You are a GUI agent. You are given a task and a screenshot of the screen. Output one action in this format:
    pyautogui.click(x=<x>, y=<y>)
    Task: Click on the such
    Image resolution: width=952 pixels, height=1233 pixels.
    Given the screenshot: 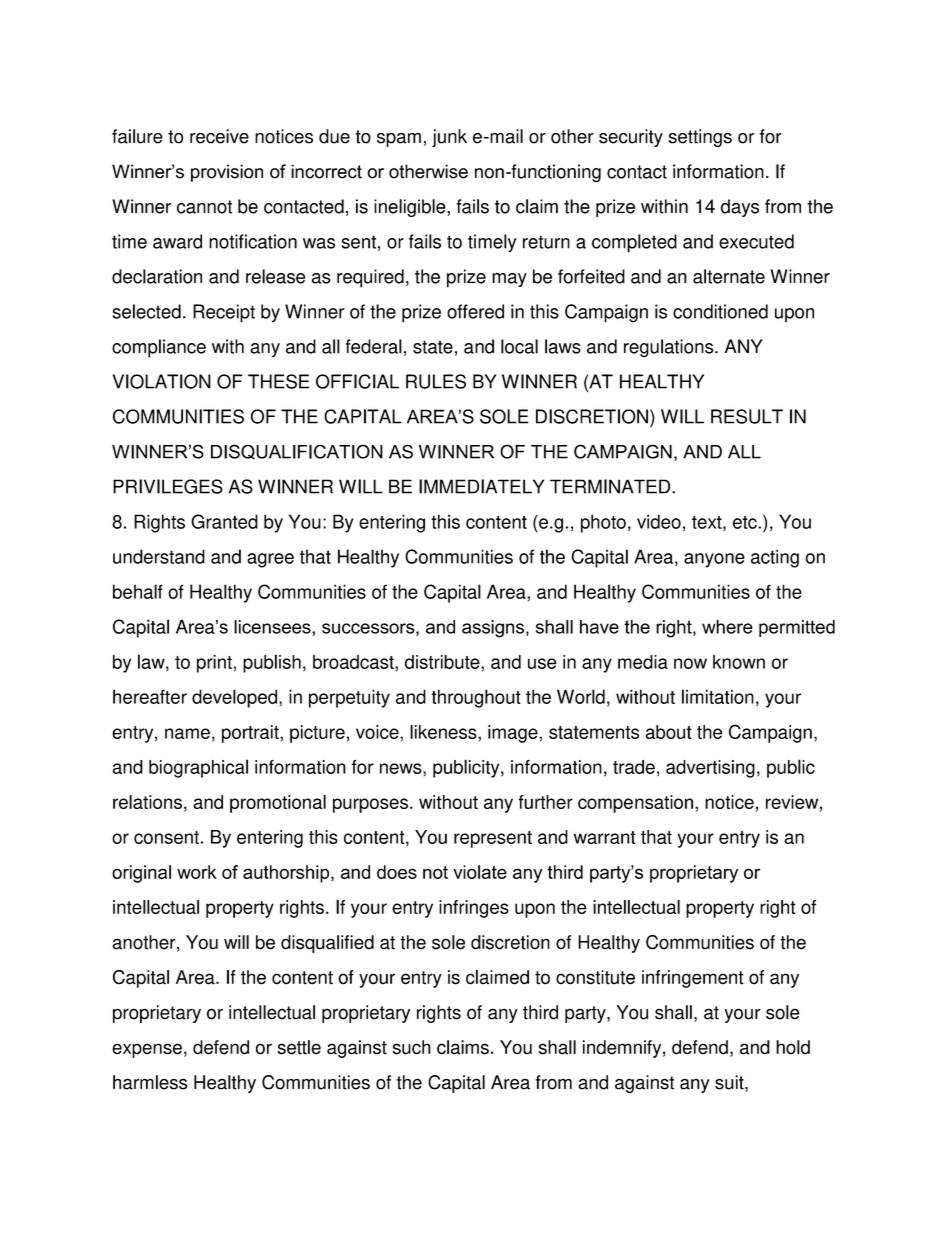 What is the action you would take?
    pyautogui.click(x=412, y=1047)
